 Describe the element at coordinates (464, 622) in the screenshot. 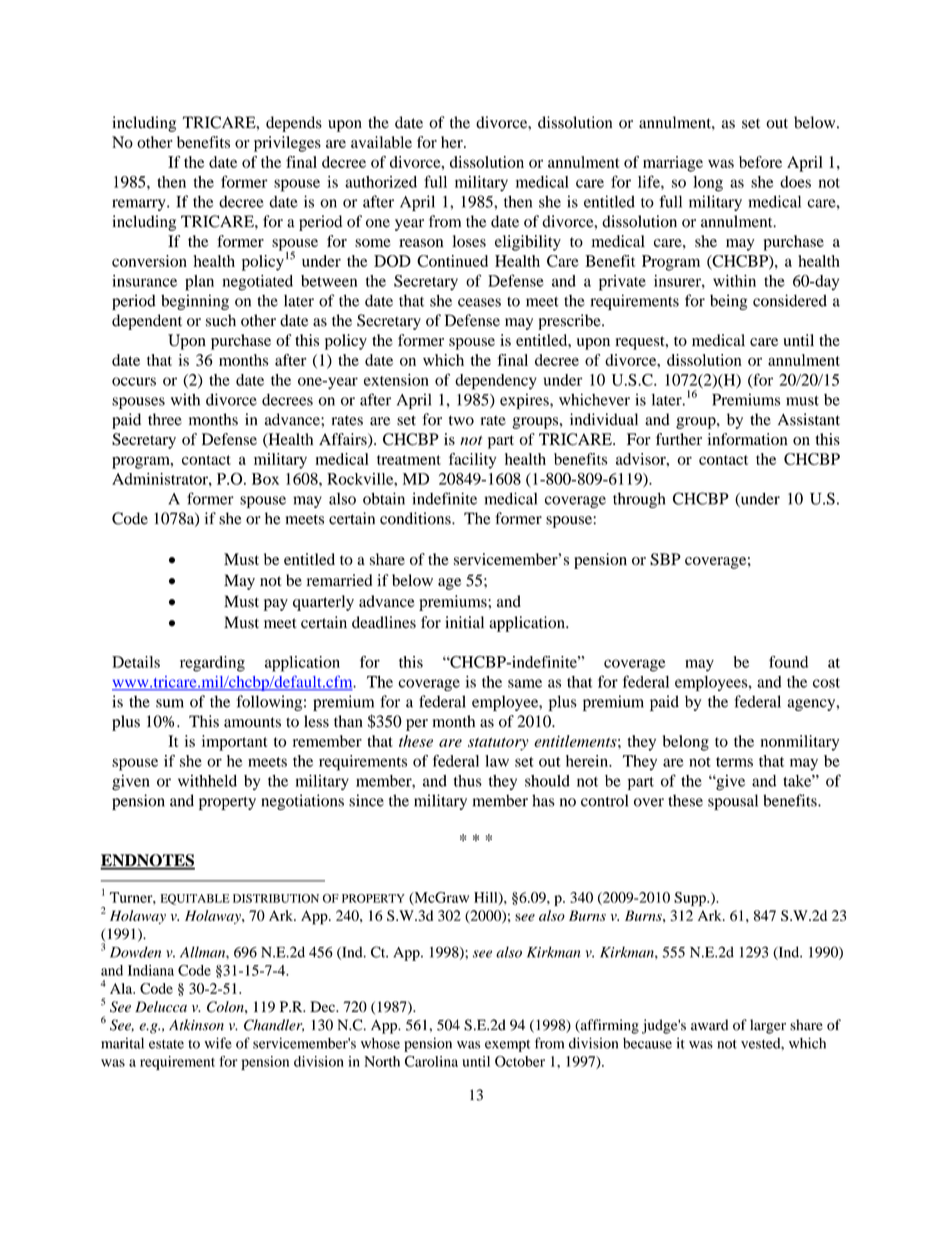

I see `initial` at that location.
